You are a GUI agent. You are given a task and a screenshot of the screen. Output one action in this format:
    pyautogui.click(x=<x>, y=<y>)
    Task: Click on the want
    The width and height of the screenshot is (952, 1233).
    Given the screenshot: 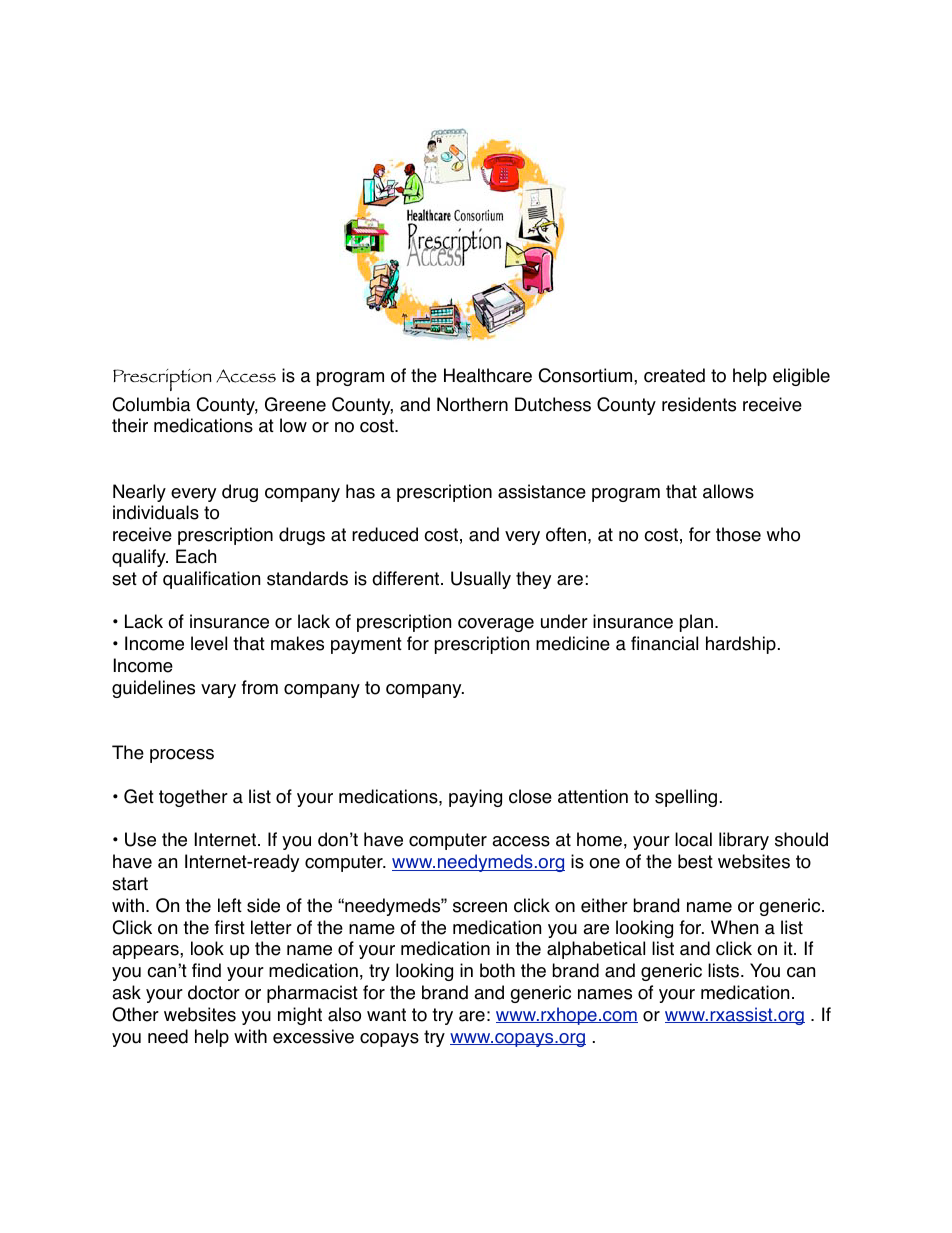 What is the action you would take?
    pyautogui.click(x=386, y=1015)
